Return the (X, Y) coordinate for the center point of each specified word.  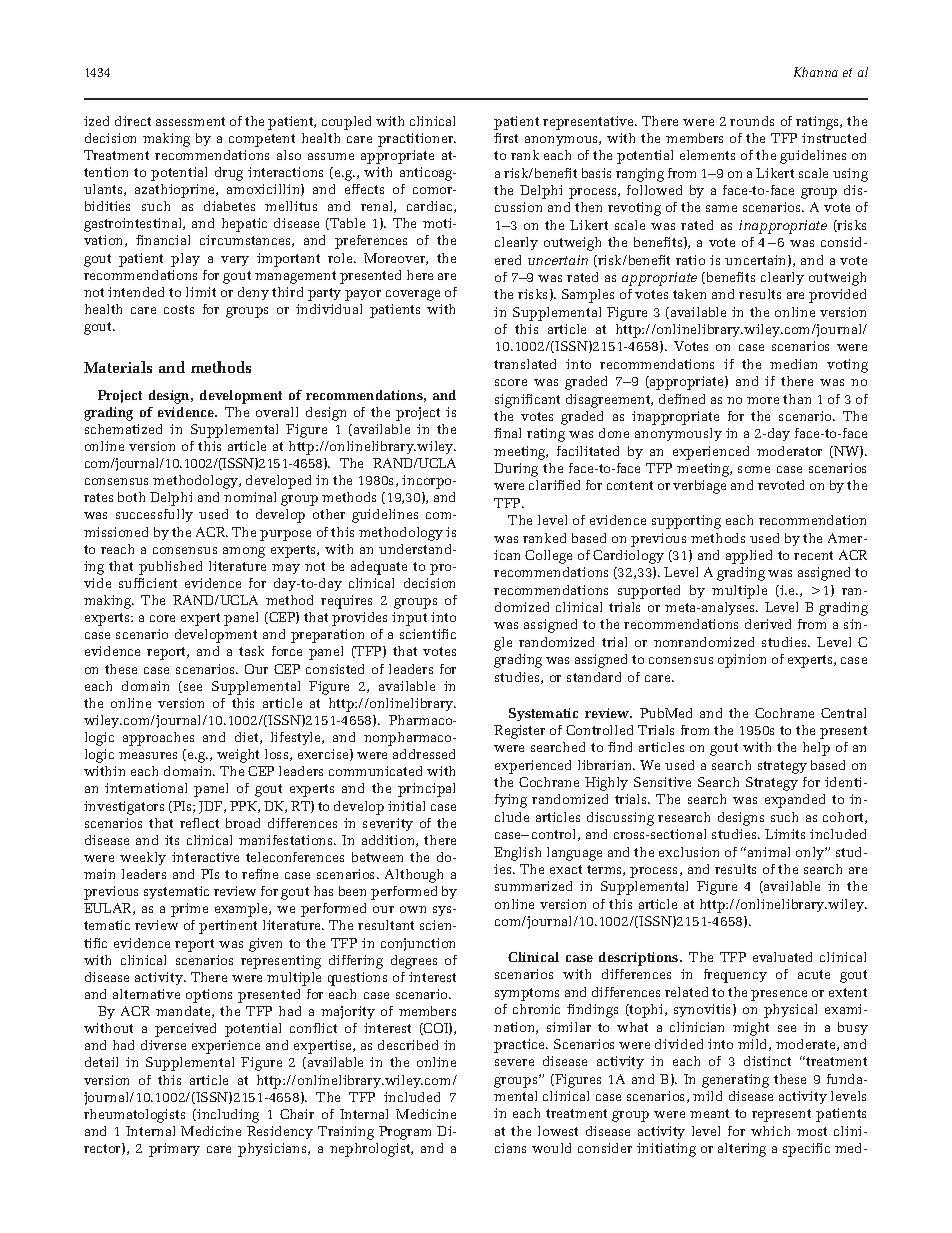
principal (426, 790)
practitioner (417, 140)
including (228, 1116)
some (754, 469)
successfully (154, 515)
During (516, 470)
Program (405, 1133)
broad (243, 823)
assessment (190, 121)
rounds (752, 121)
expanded (795, 801)
